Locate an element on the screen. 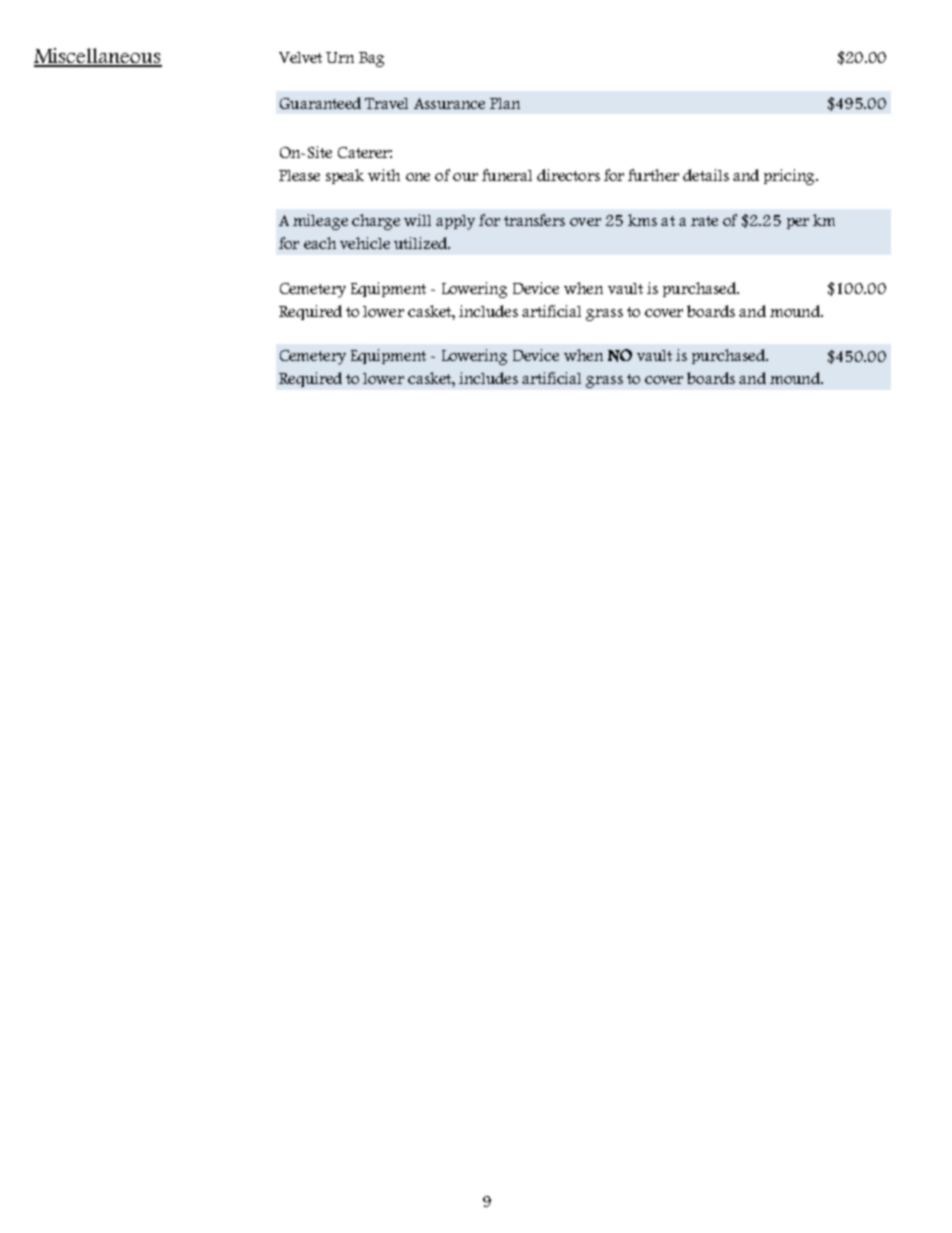 This screenshot has height=1233, width=952. our is located at coordinates (465, 177).
